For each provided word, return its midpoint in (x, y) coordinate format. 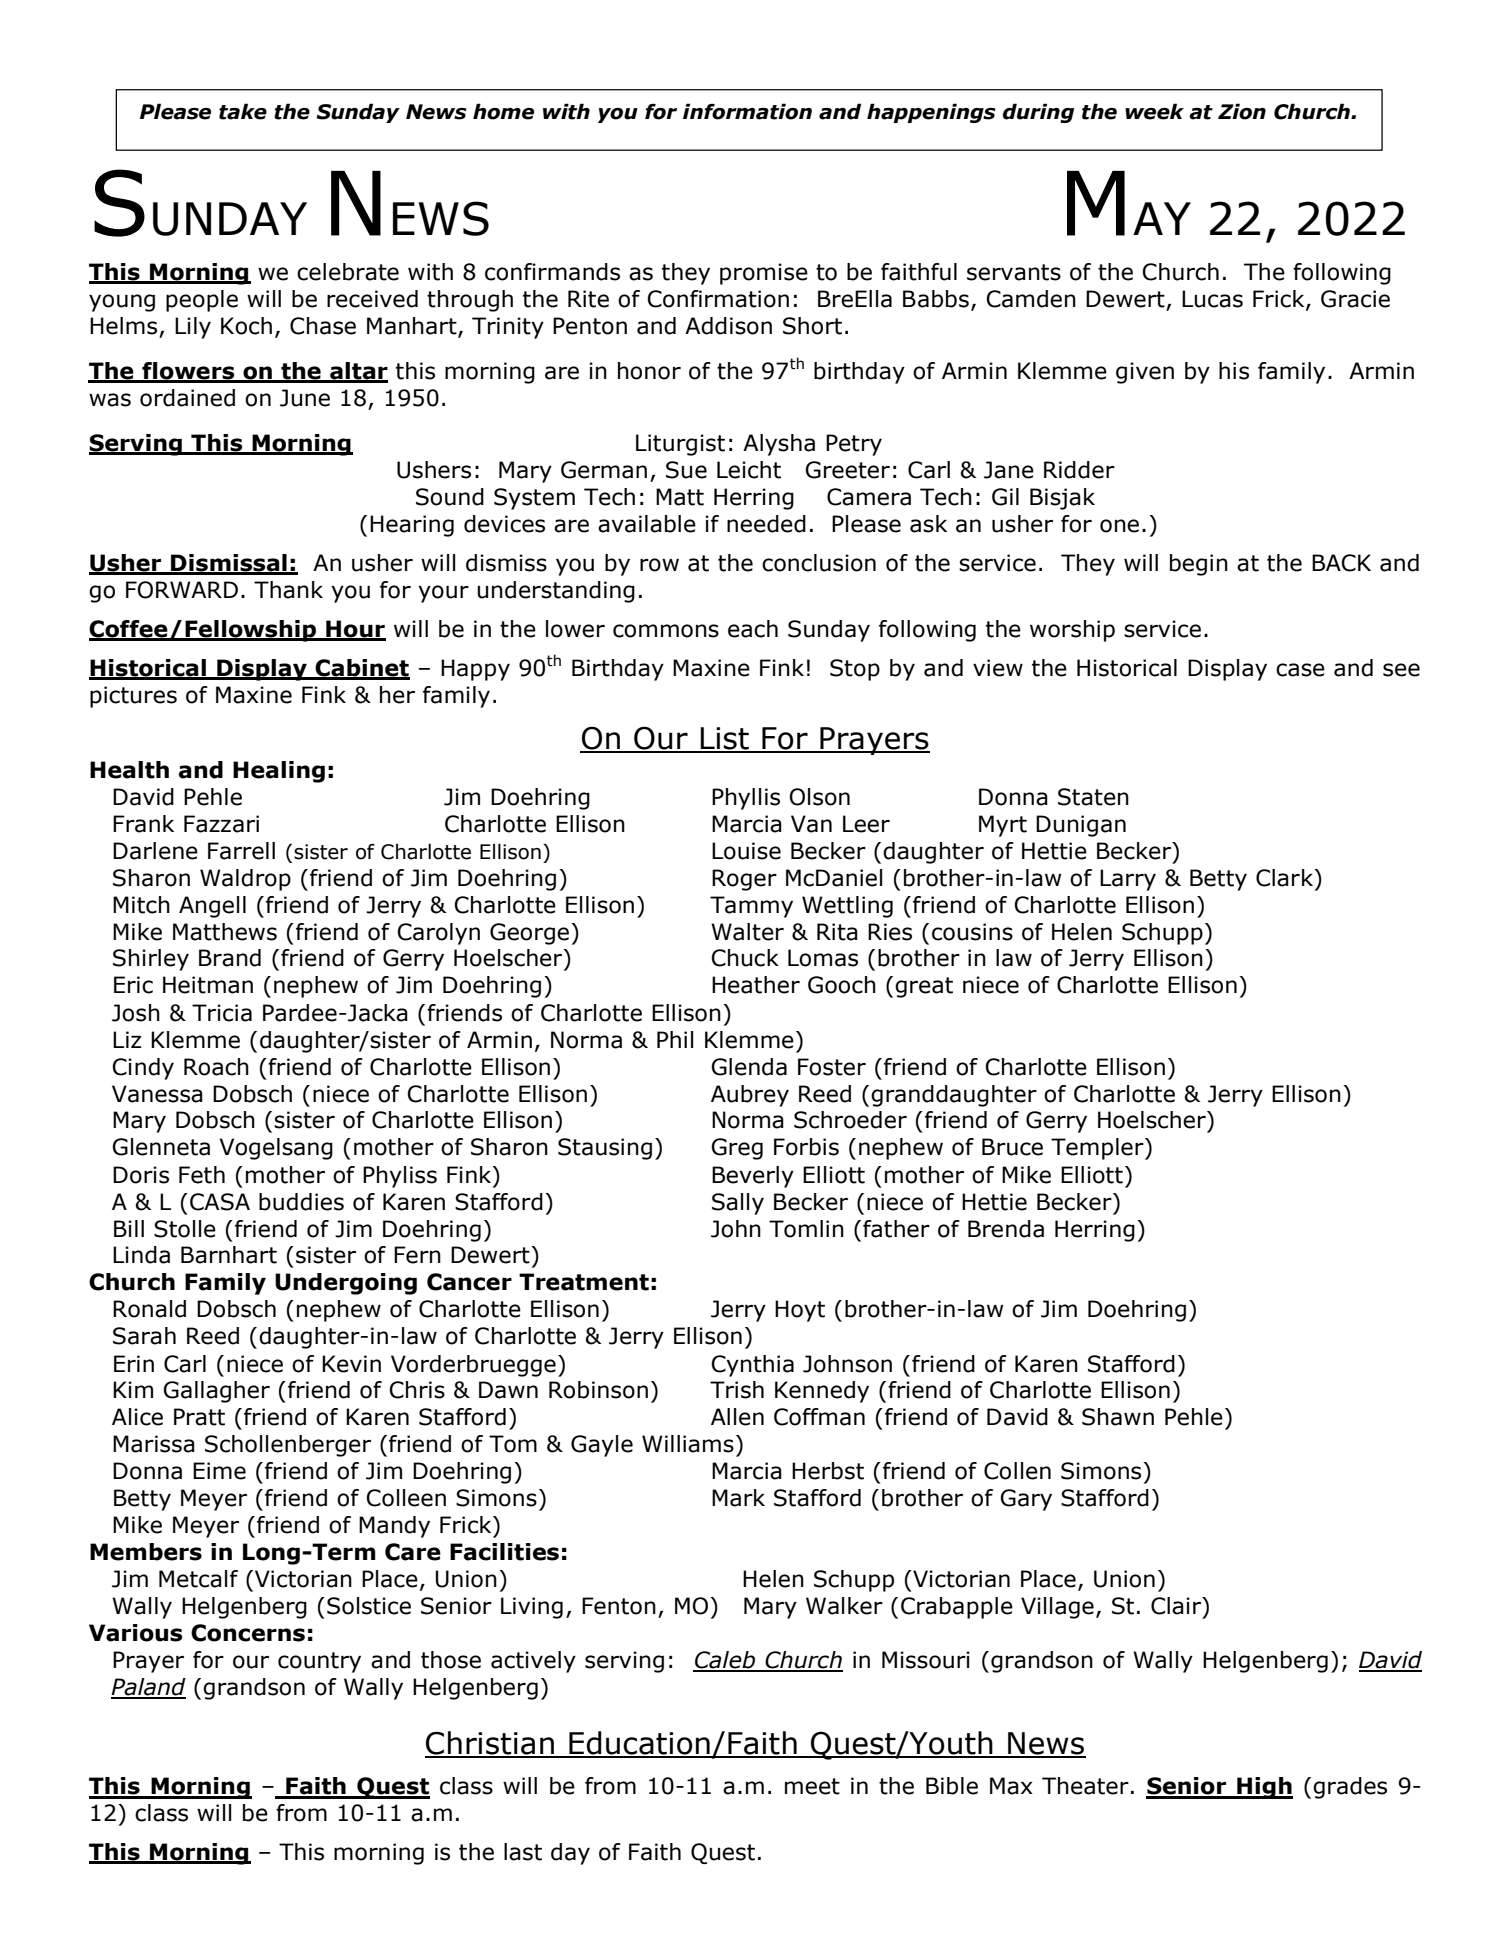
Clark (1286, 878)
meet (812, 1786)
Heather (756, 985)
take (243, 111)
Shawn (1118, 1417)
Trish (737, 1390)
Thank (288, 590)
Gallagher (216, 1392)
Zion (1242, 111)
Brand (230, 958)
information (747, 111)
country (319, 1662)
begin (1199, 565)
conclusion (819, 563)
